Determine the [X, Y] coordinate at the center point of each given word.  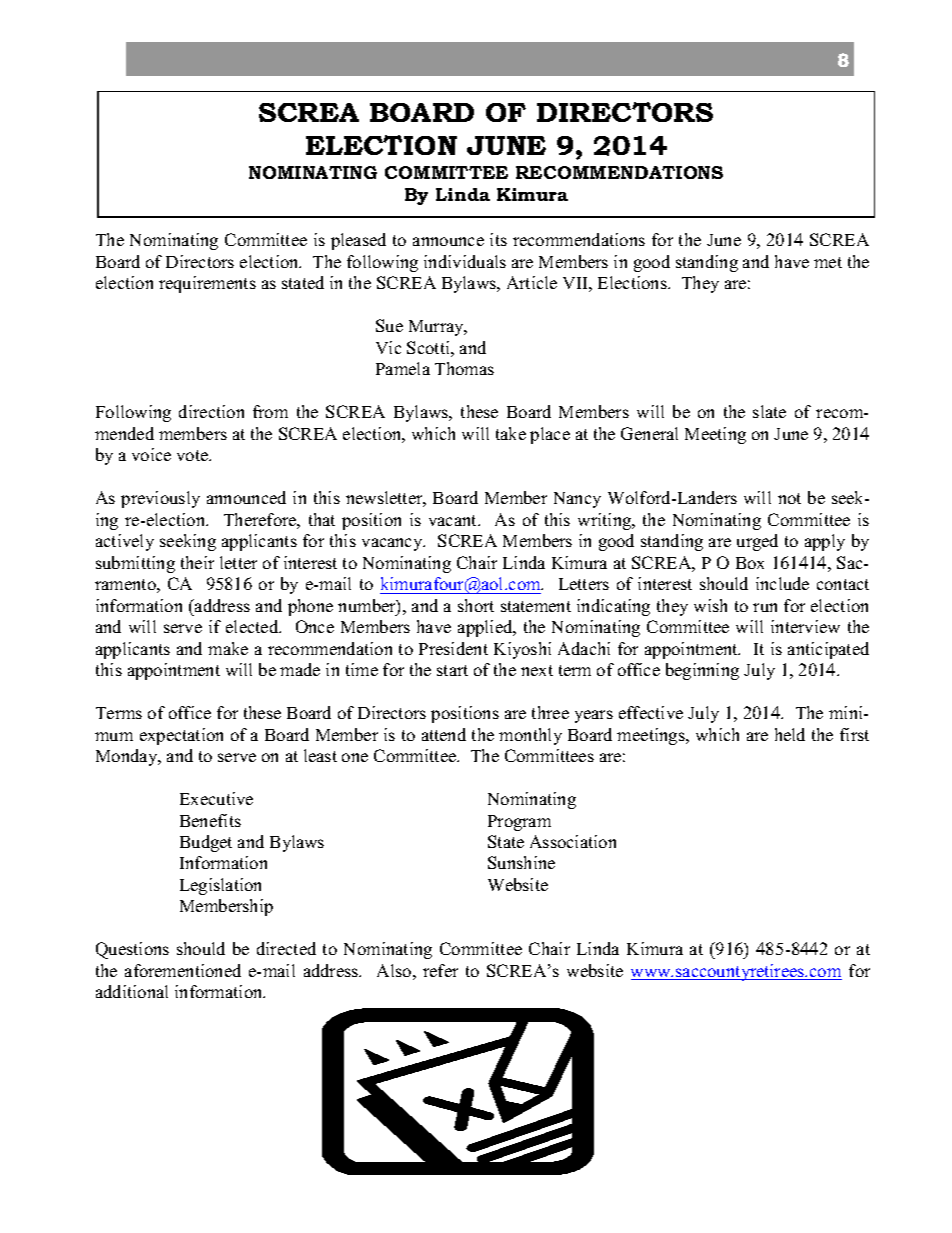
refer [440, 970]
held [790, 734]
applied [486, 628]
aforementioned [183, 970]
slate [769, 411]
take [511, 433]
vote [194, 455]
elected [253, 626]
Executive [216, 798]
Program [519, 823]
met [828, 262]
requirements [207, 284]
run [765, 607]
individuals [465, 261]
